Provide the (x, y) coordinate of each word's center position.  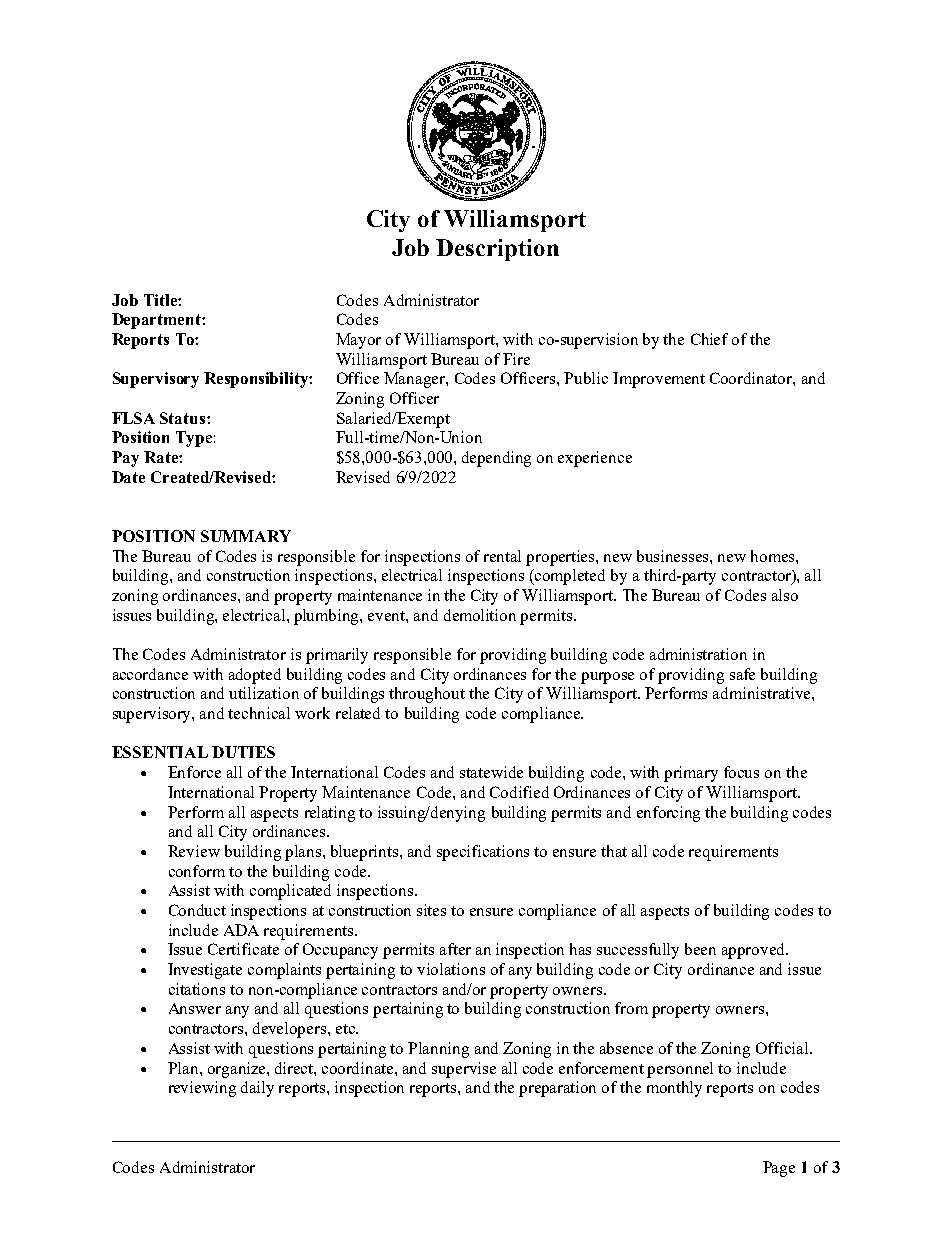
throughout (427, 695)
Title (161, 300)
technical (259, 713)
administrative (763, 693)
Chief (709, 339)
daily (257, 1089)
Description (497, 250)
